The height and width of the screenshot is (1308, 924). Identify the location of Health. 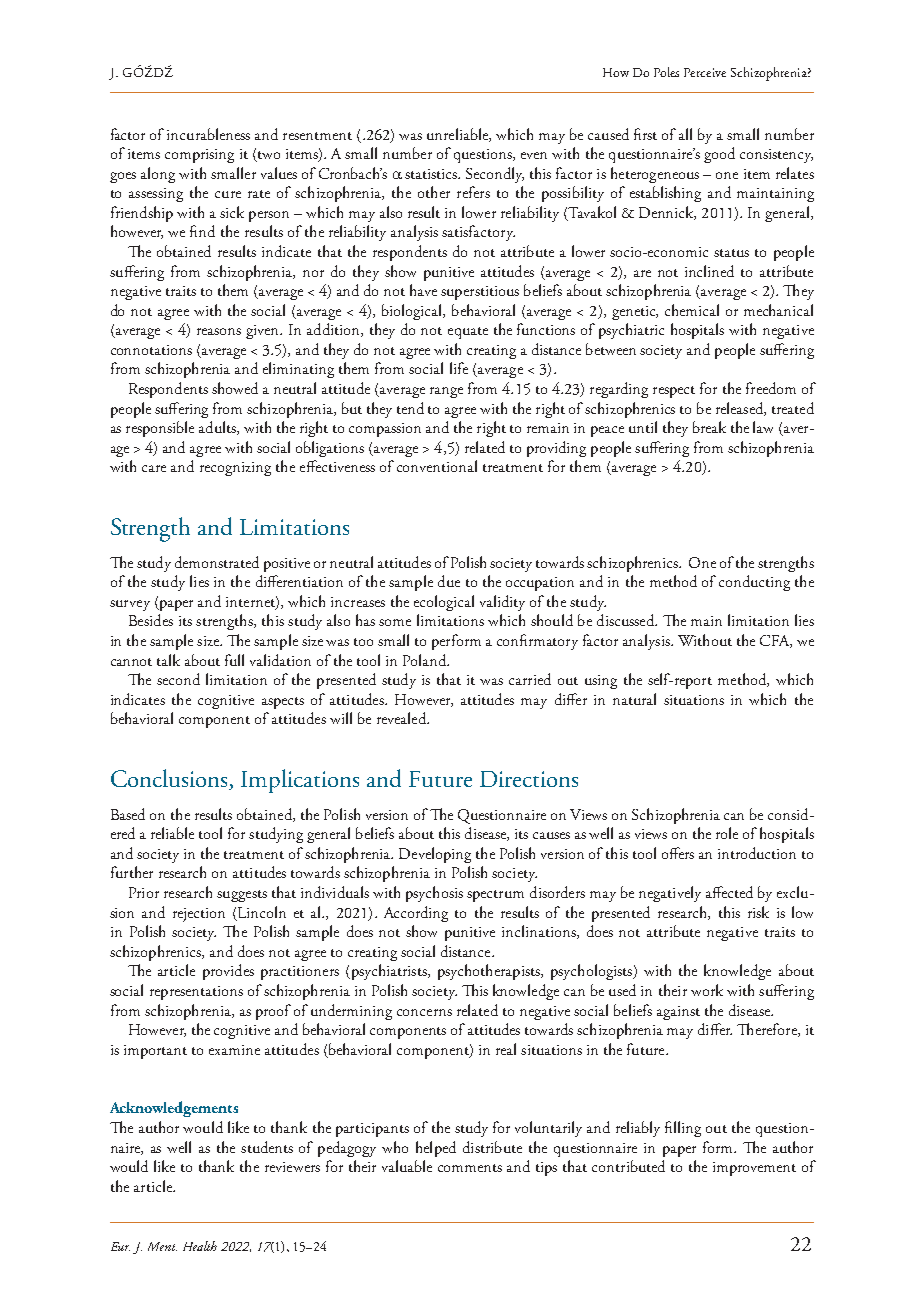
(200, 1246).
